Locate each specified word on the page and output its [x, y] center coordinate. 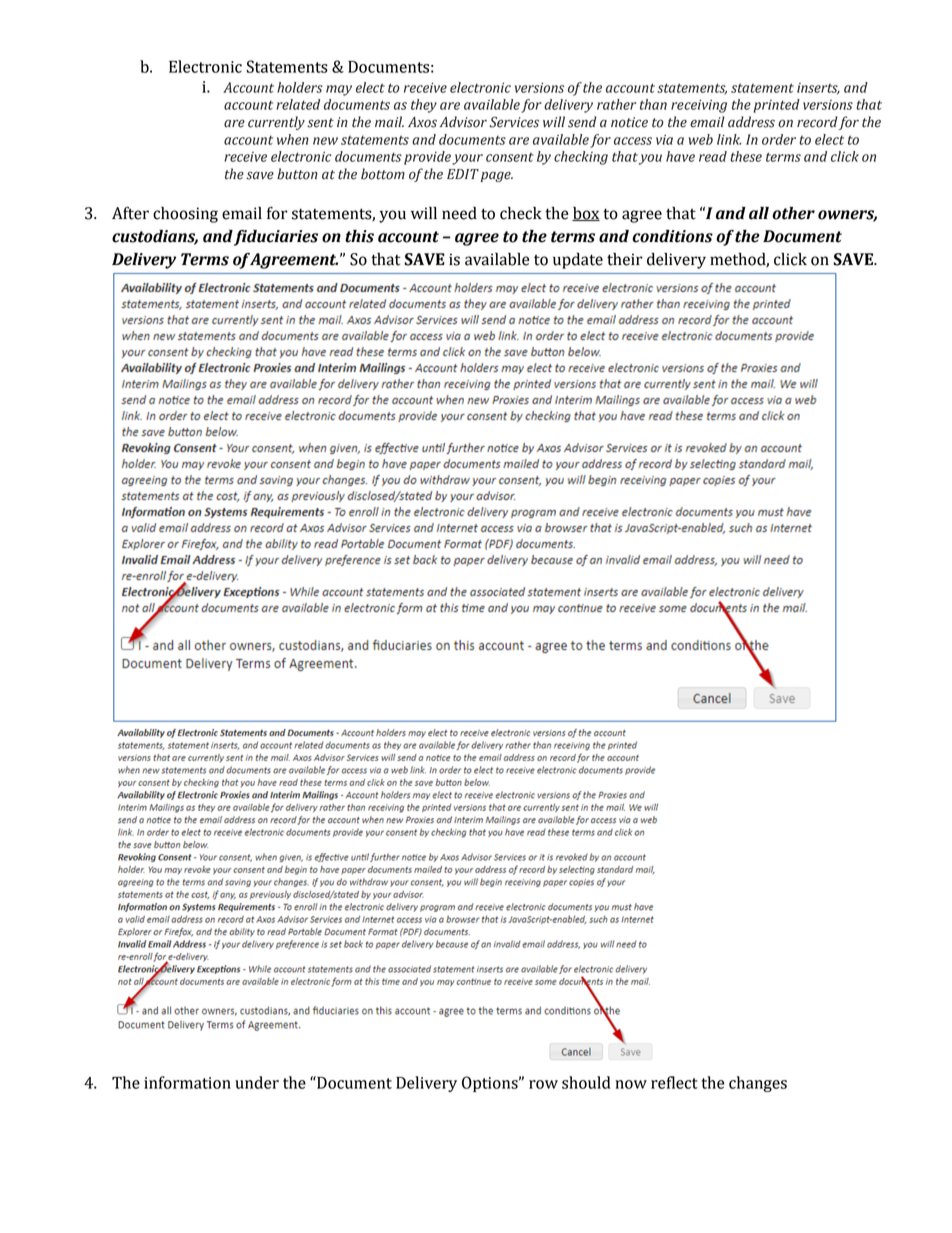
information [187, 1082]
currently [276, 123]
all [759, 213]
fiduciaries [276, 238]
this [359, 236]
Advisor [463, 122]
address [751, 122]
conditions [672, 236]
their [625, 259]
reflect [674, 1082]
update [578, 261]
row [543, 1084]
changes [758, 1084]
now [631, 1084]
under [257, 1082]
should [586, 1082]
